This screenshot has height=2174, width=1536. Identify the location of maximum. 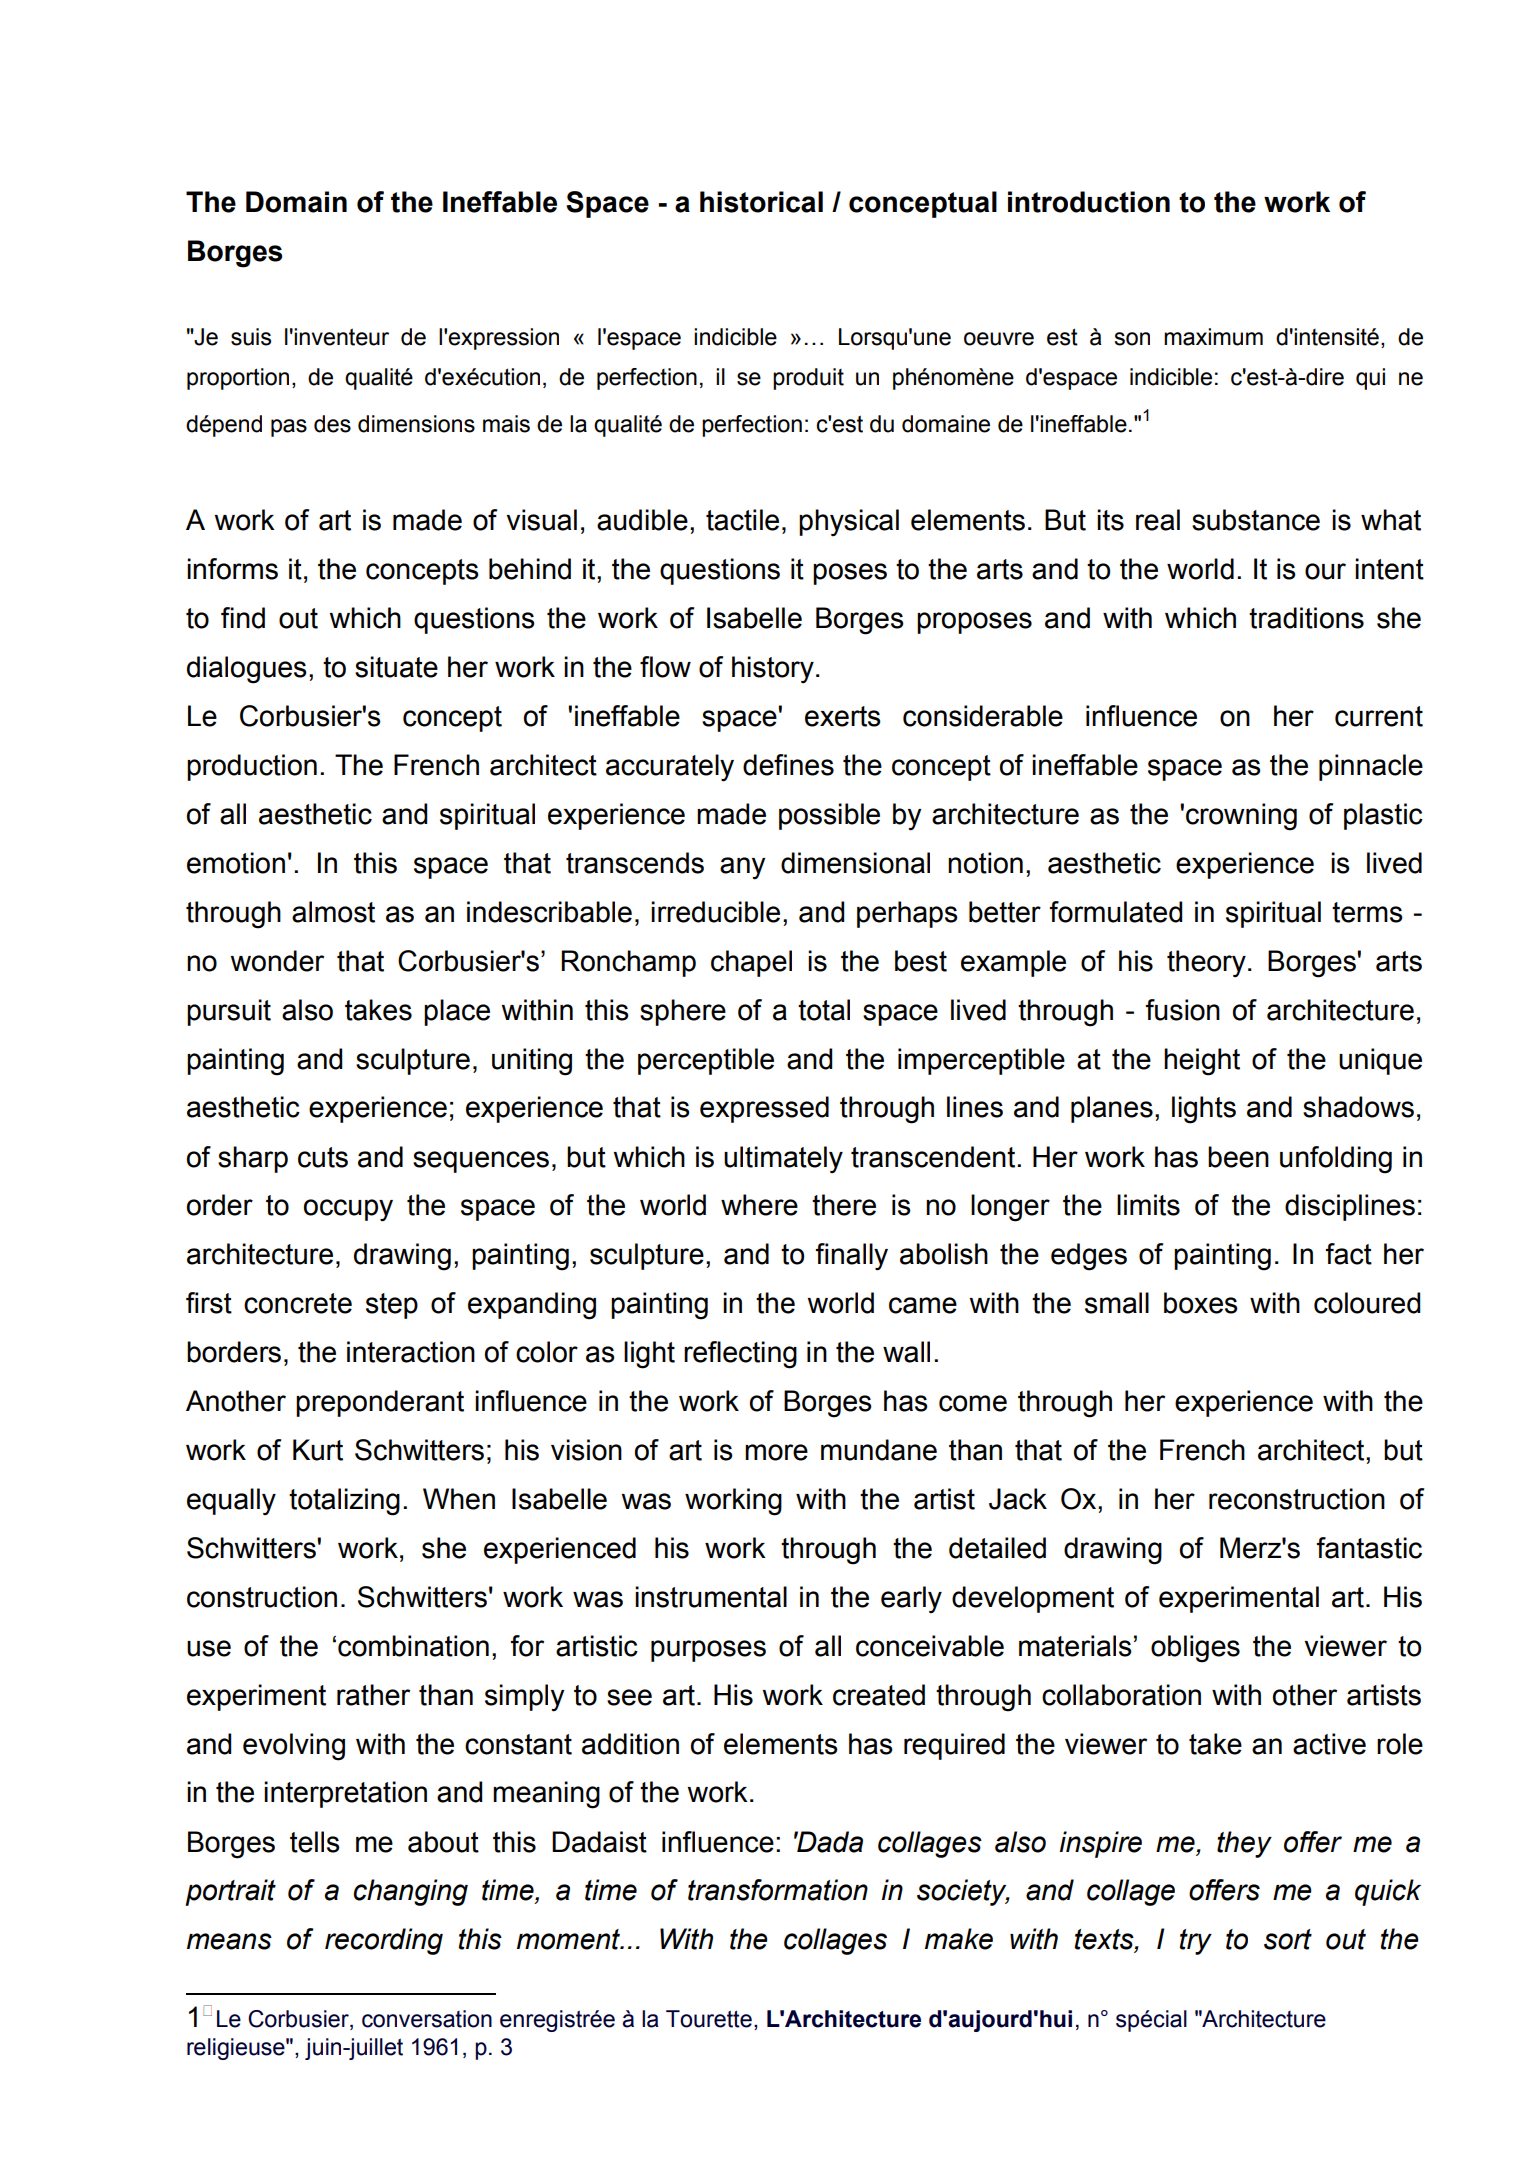
(1213, 337).
